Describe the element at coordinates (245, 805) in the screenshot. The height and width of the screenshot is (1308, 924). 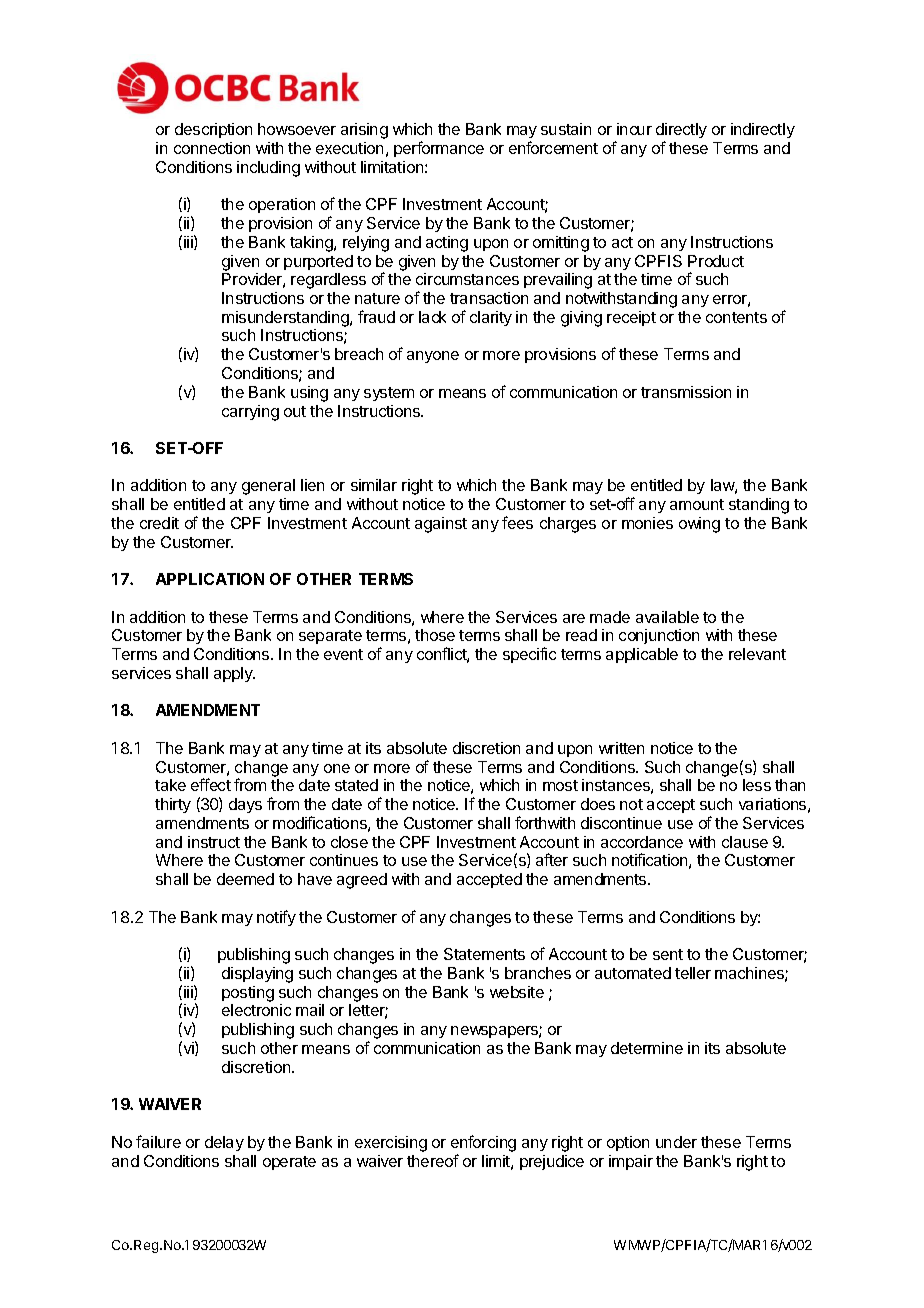
I see `days` at that location.
